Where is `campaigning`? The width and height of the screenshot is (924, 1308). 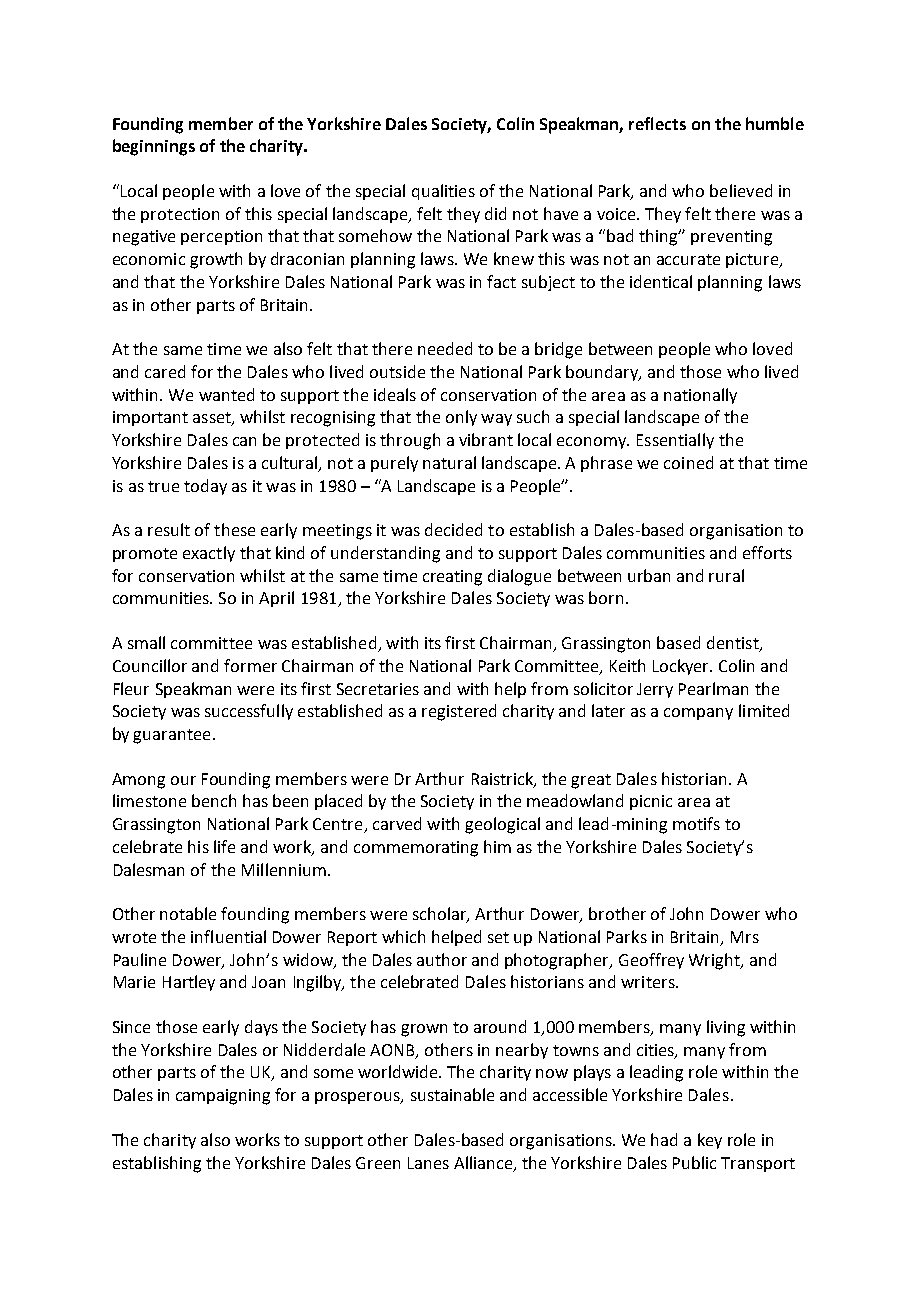
campaigning is located at coordinates (223, 1097).
